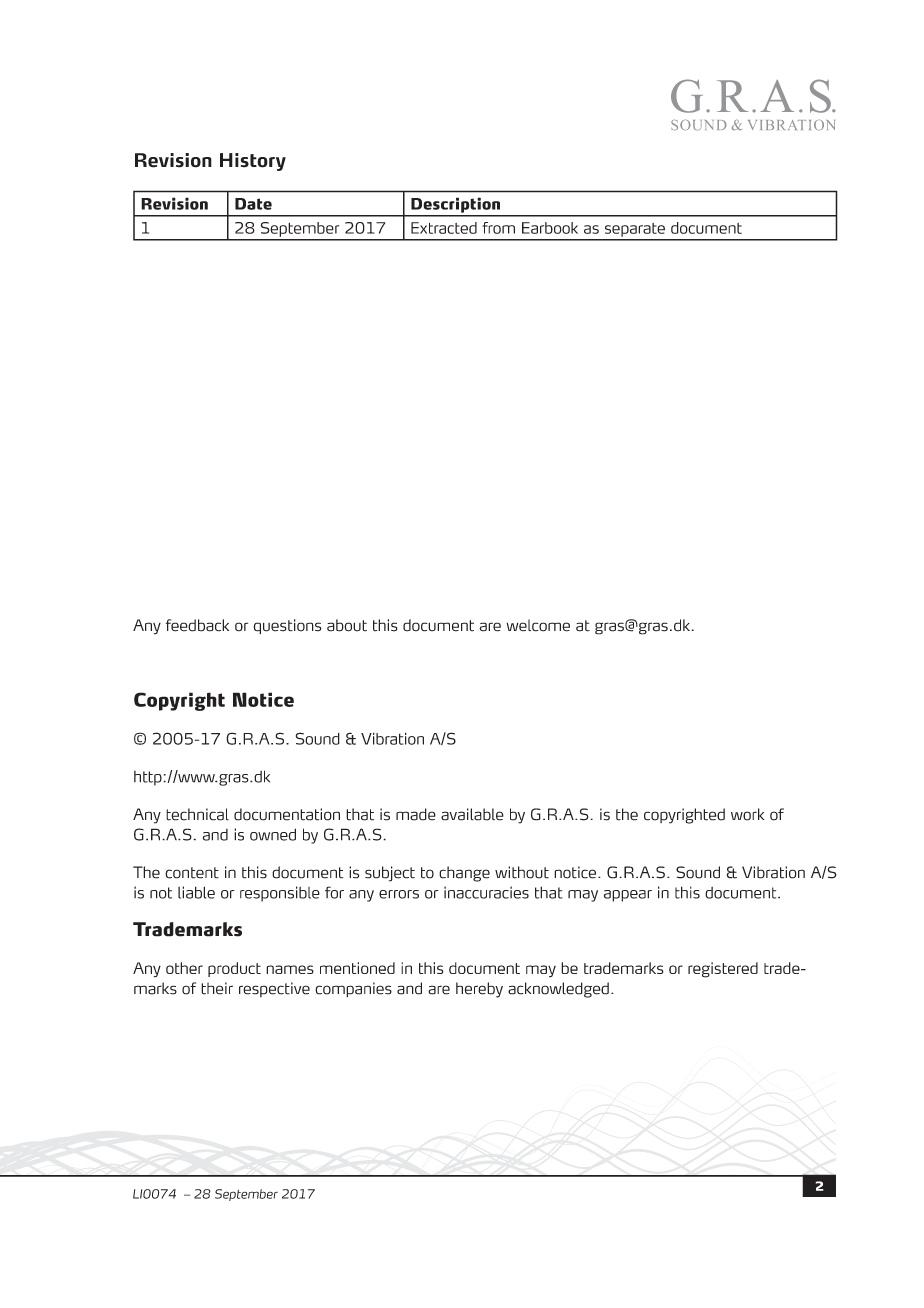 The image size is (924, 1308). I want to click on product, so click(234, 969).
